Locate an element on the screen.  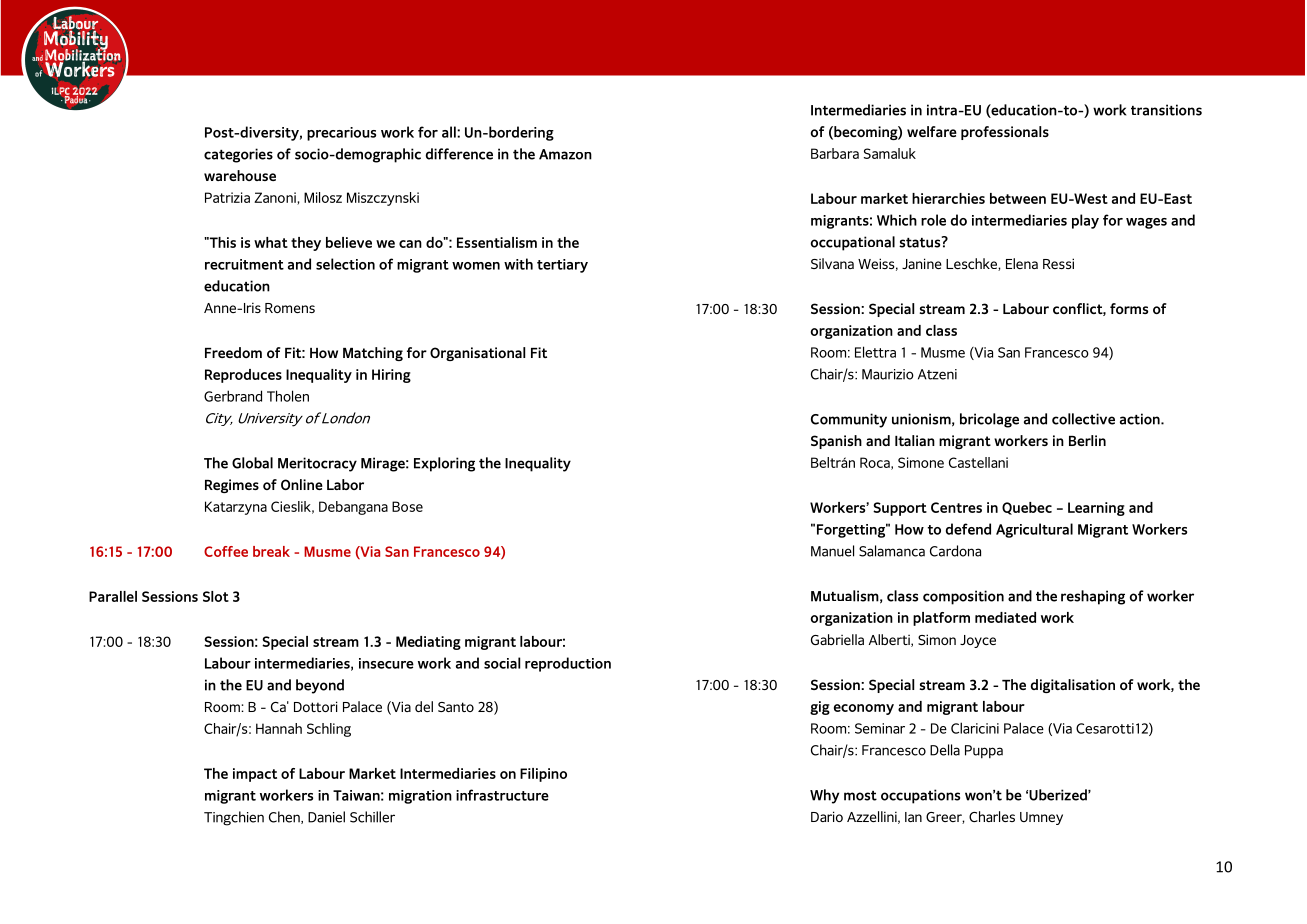
categories is located at coordinates (238, 155).
